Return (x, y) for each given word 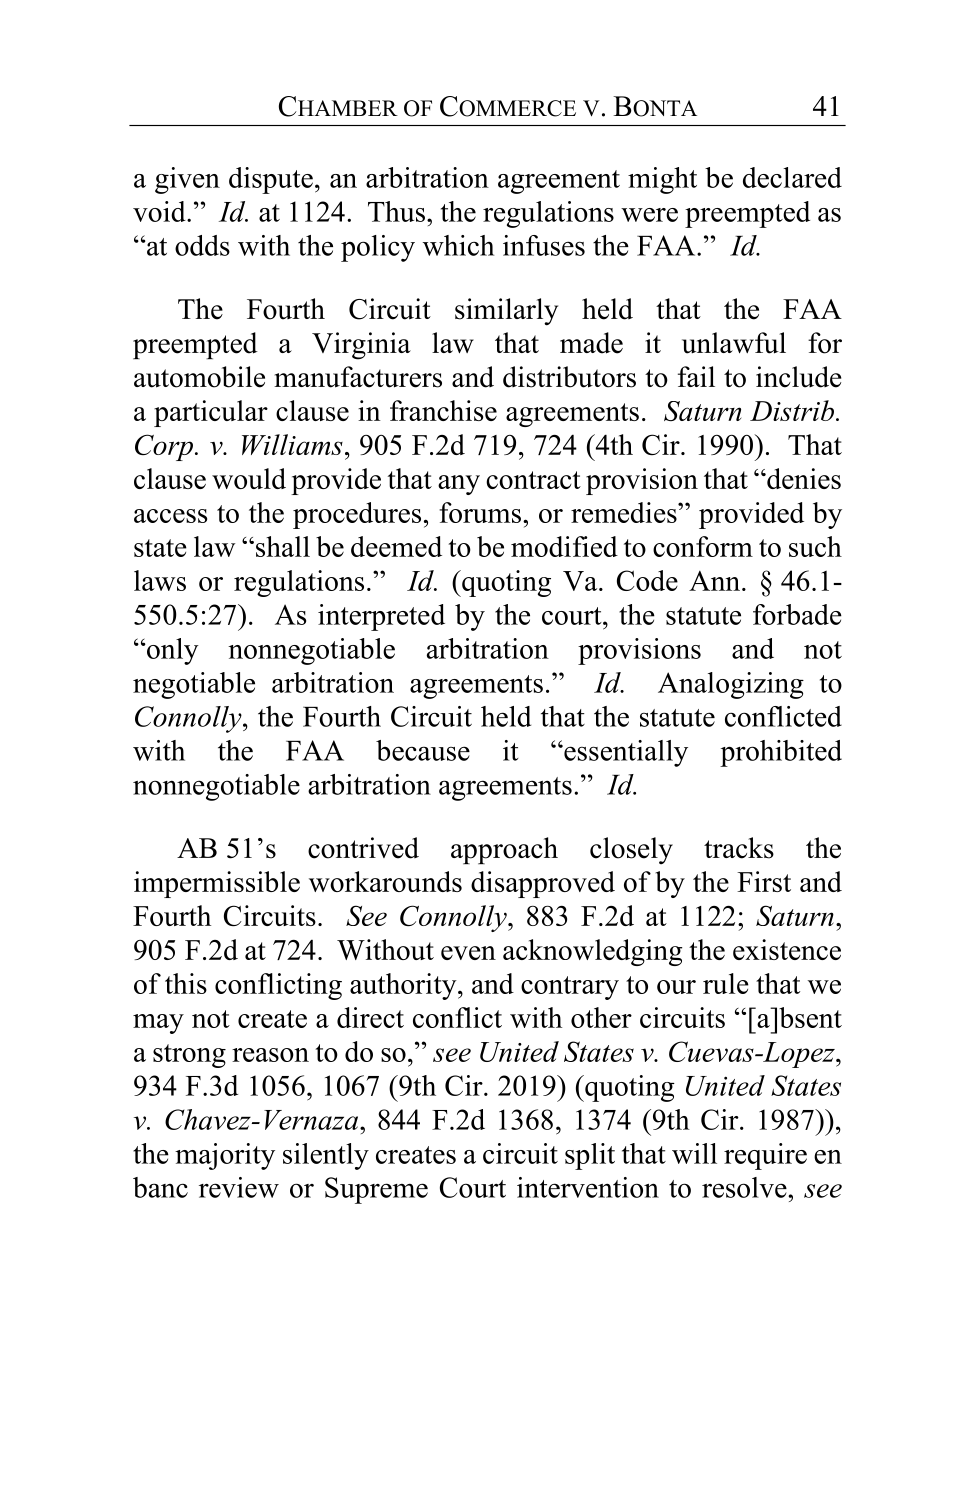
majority (225, 1156)
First (764, 881)
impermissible (217, 884)
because (423, 750)
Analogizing (731, 685)
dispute (271, 180)
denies (803, 478)
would (249, 478)
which (458, 245)
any (459, 485)
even (468, 953)
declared (792, 177)
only (171, 651)
